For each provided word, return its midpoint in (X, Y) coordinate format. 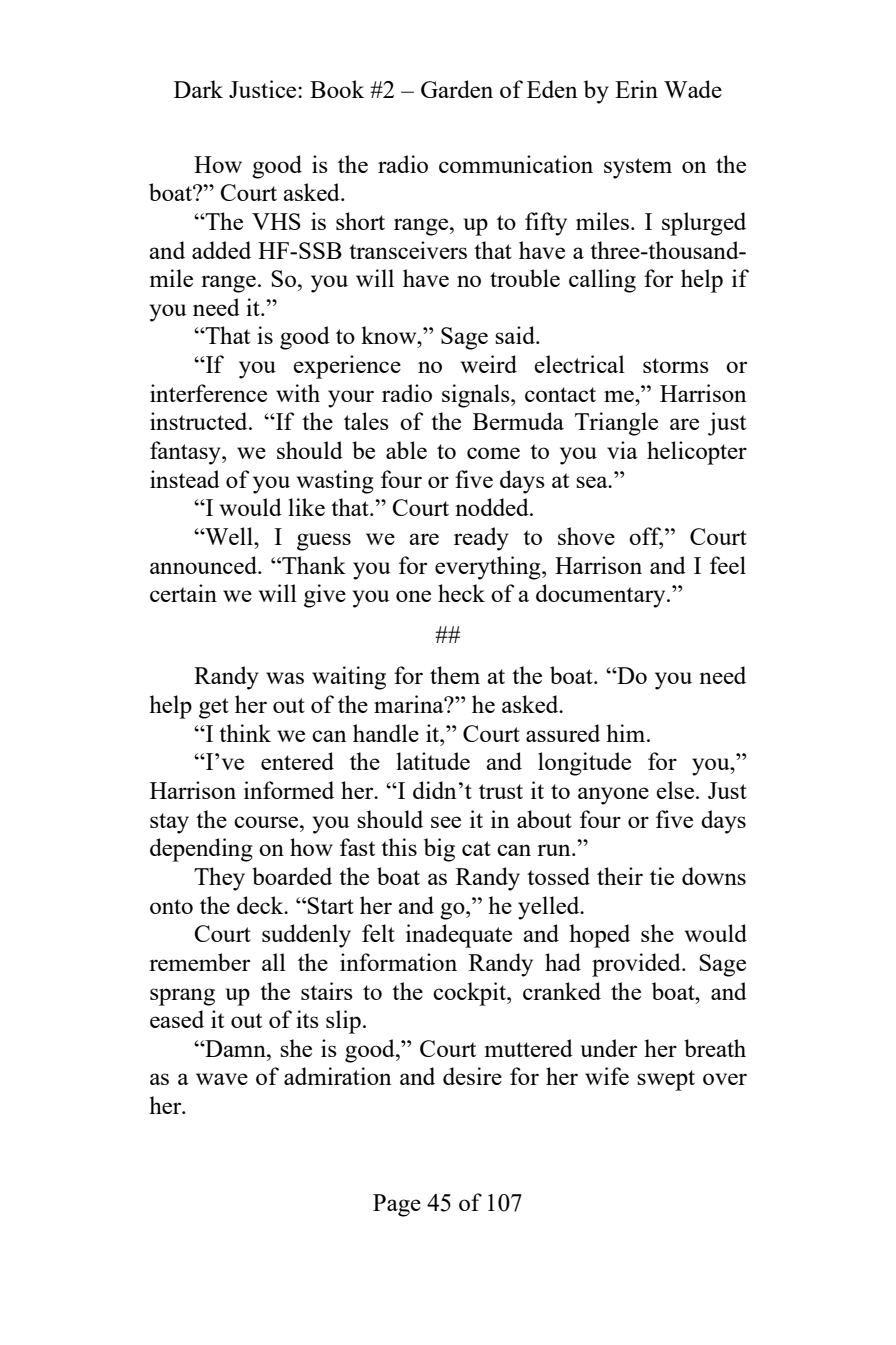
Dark (198, 89)
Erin (636, 89)
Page (397, 1205)
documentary (602, 596)
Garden (457, 89)
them (455, 675)
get (214, 708)
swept (666, 1080)
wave (222, 1079)
